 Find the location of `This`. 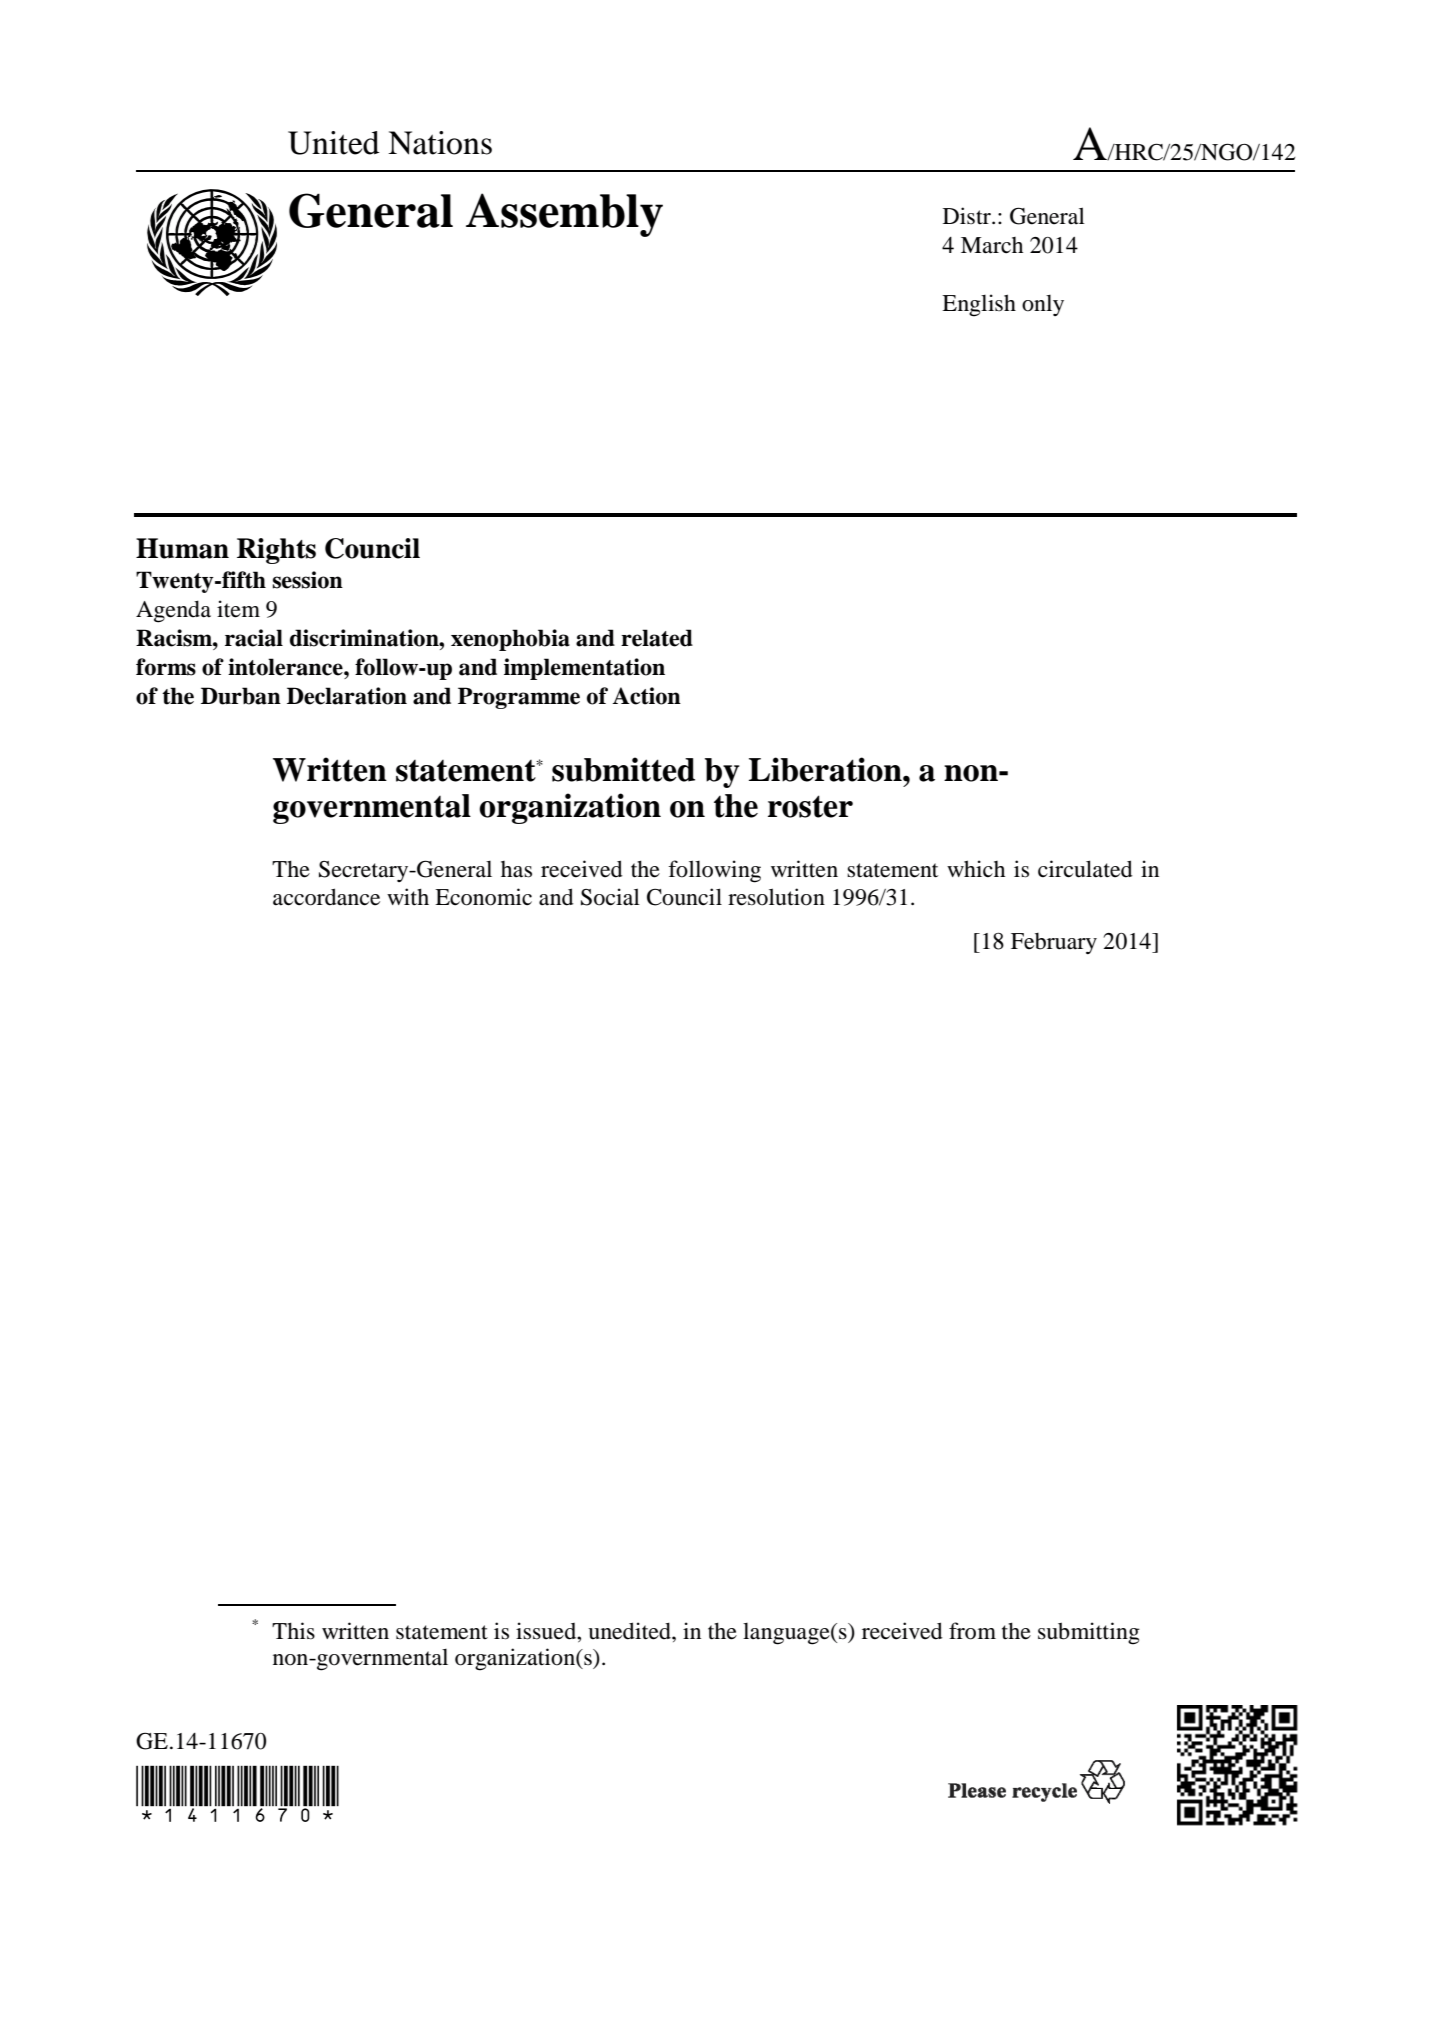

This is located at coordinates (293, 1631).
